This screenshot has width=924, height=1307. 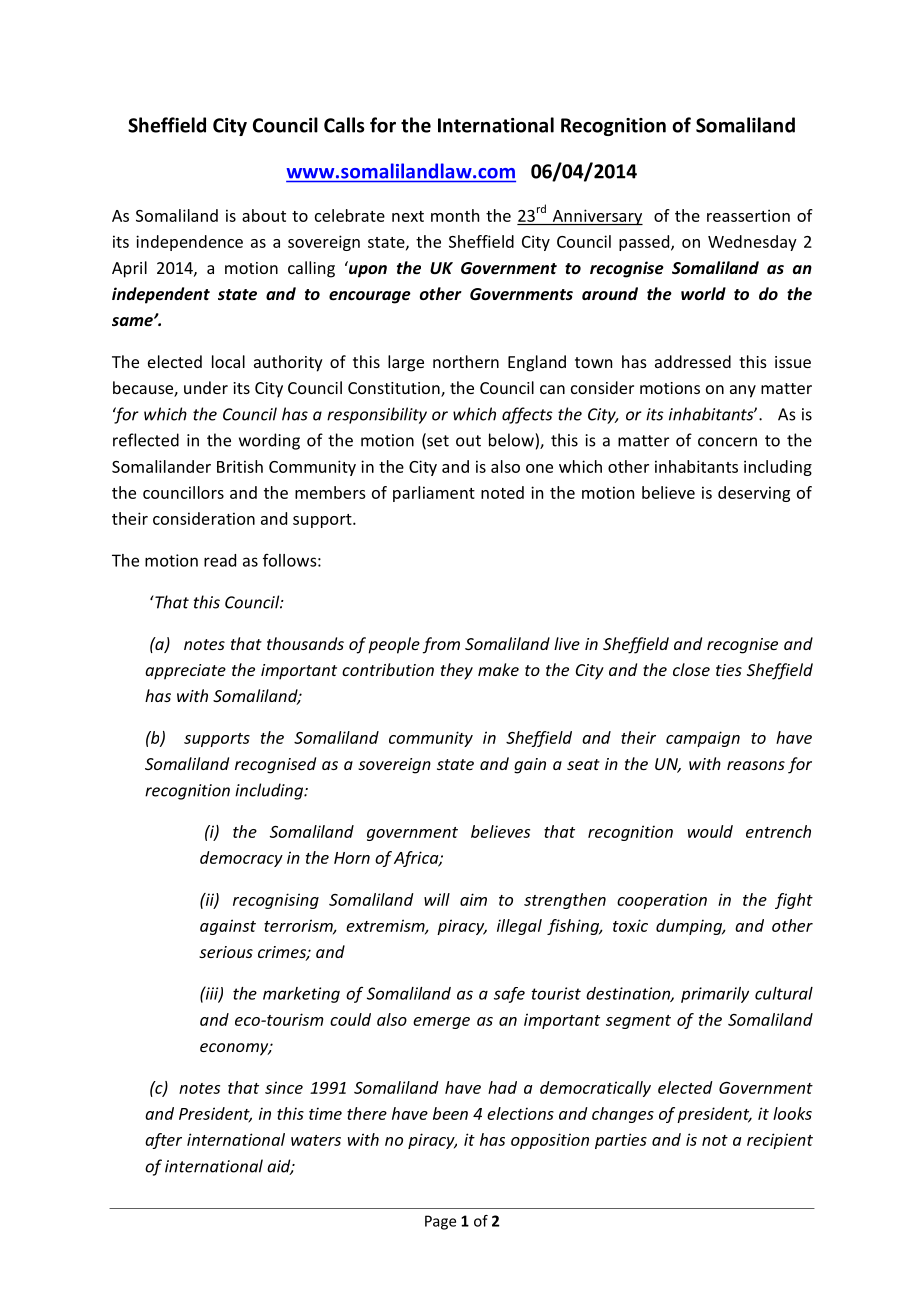 What do you see at coordinates (264, 215) in the screenshot?
I see `about` at bounding box center [264, 215].
